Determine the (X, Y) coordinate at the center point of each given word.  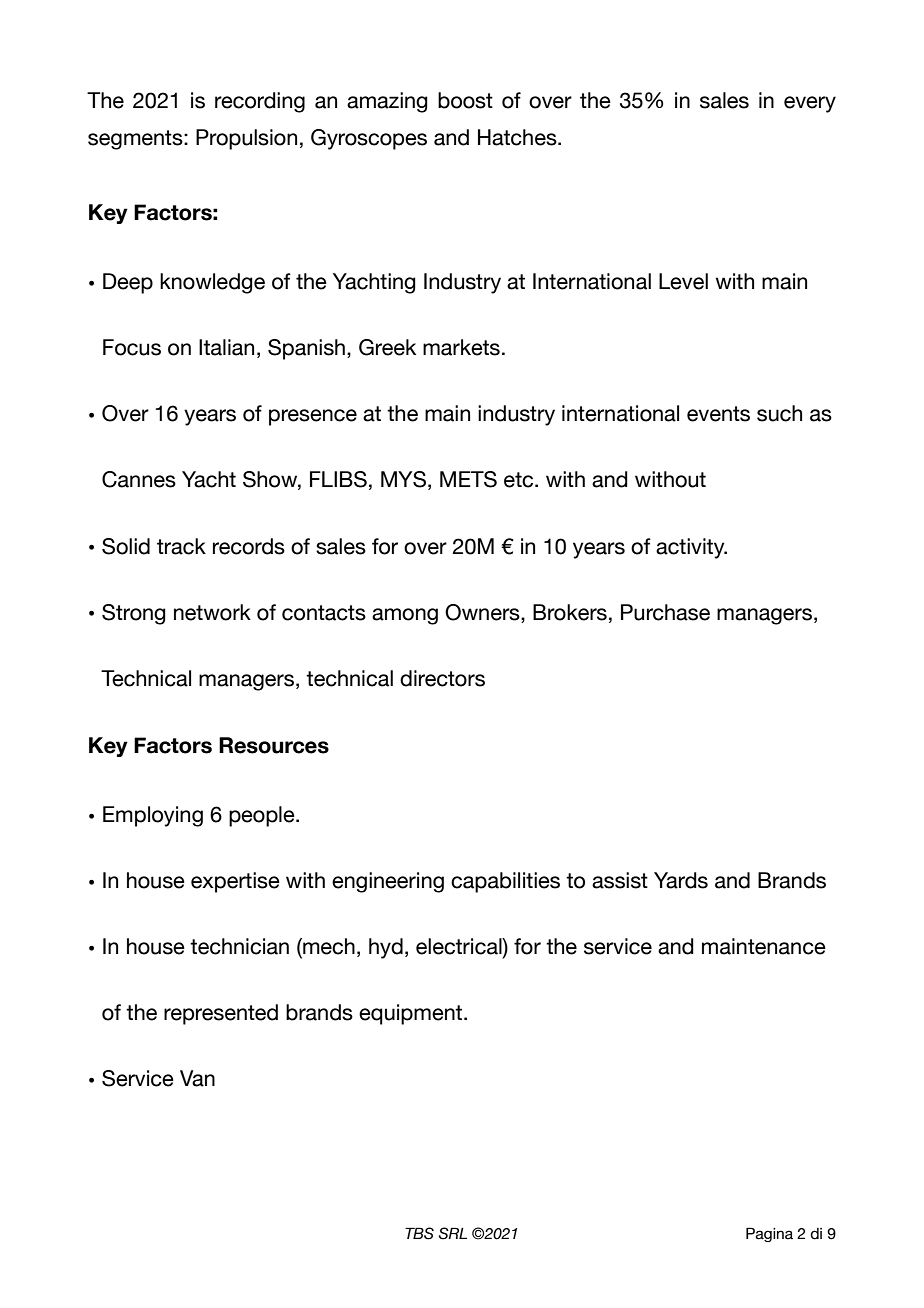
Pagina (769, 1234)
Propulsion (246, 139)
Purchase (665, 612)
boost (465, 100)
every (810, 104)
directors (442, 678)
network (212, 612)
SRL (453, 1233)
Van (197, 1078)
